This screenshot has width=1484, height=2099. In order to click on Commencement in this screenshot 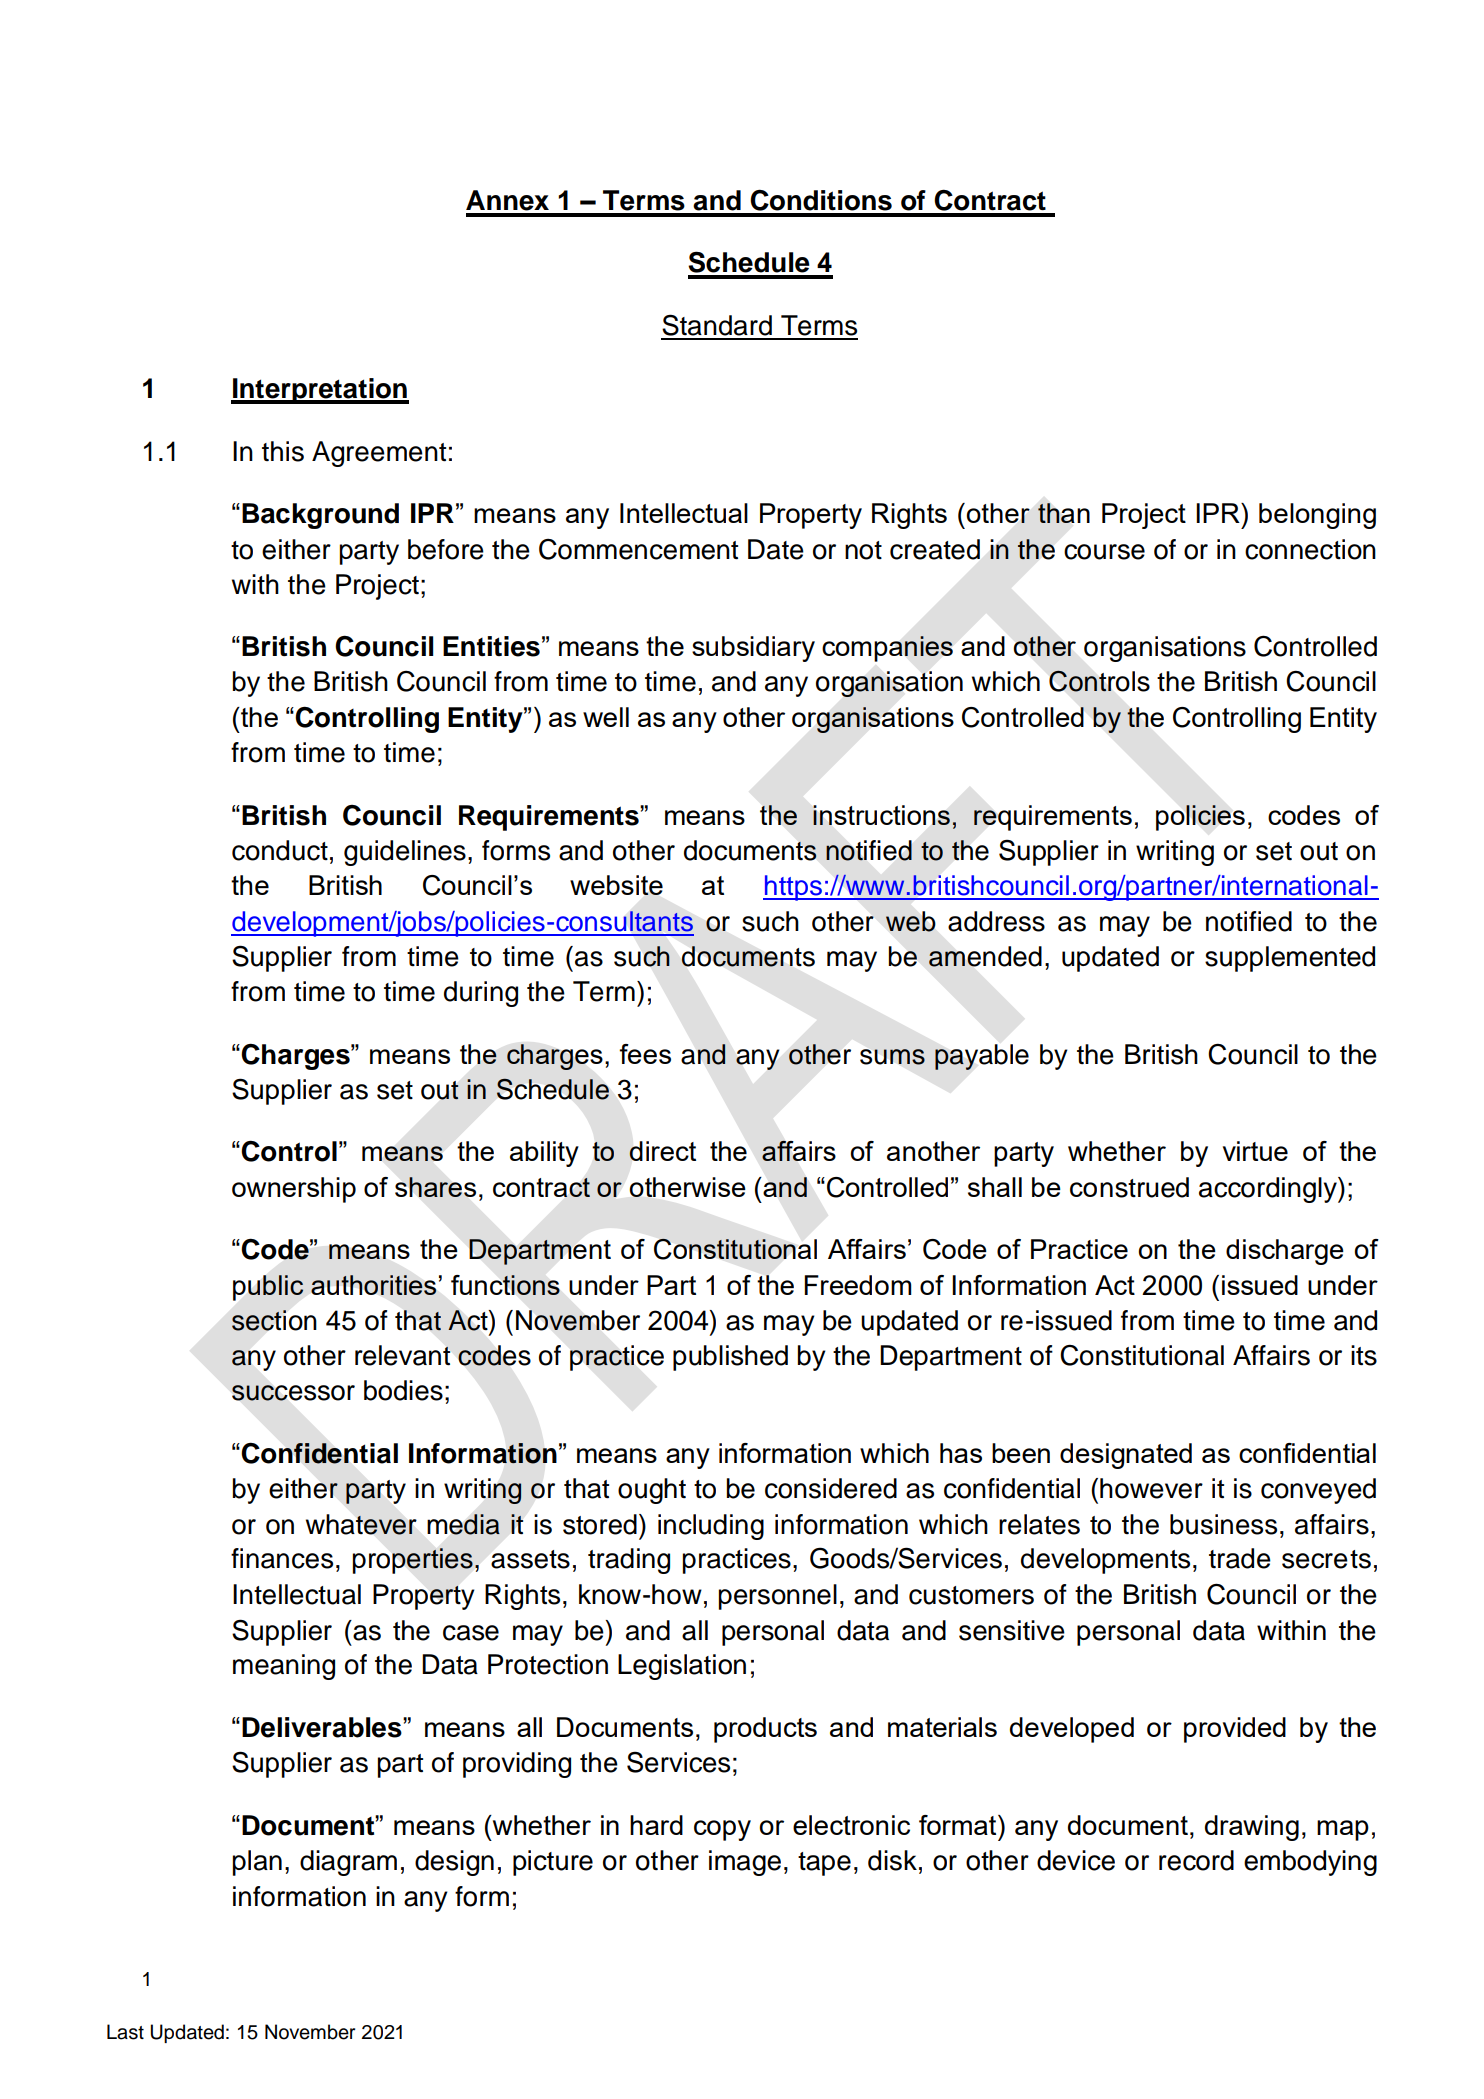, I will do `click(638, 549)`.
